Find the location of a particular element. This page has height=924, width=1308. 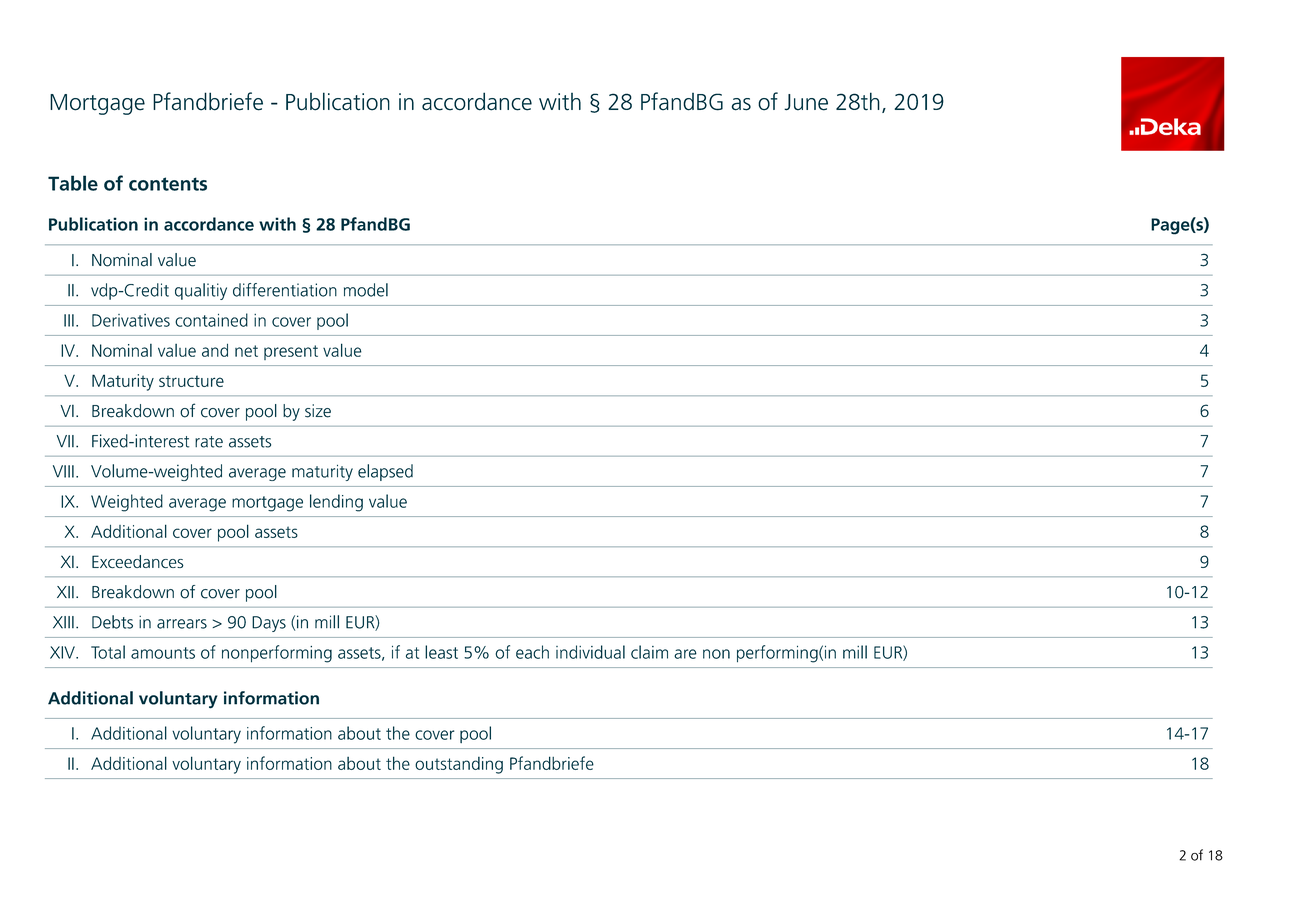

amounts is located at coordinates (163, 653).
